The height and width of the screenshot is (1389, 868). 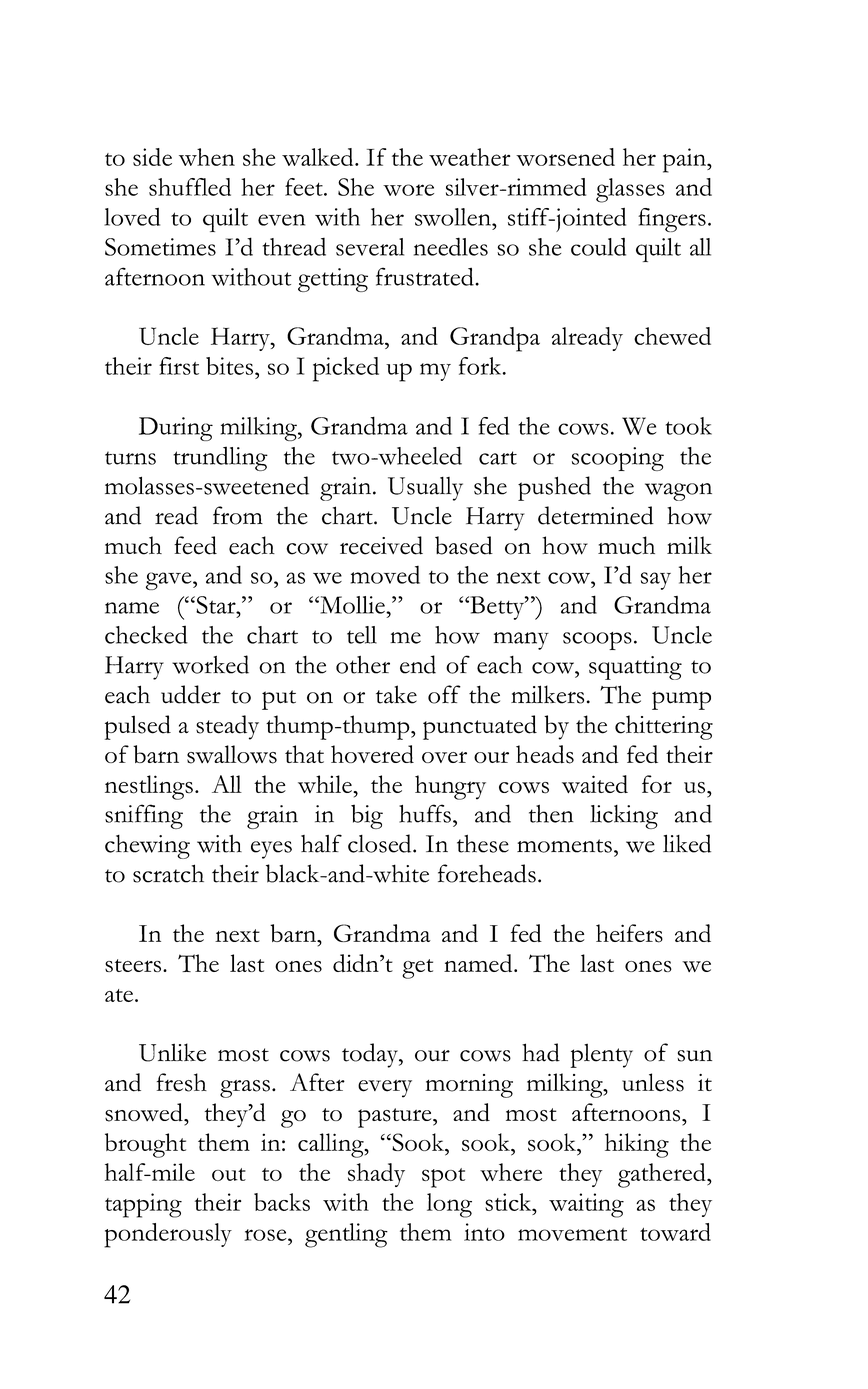 What do you see at coordinates (143, 1205) in the screenshot?
I see `tapping` at bounding box center [143, 1205].
